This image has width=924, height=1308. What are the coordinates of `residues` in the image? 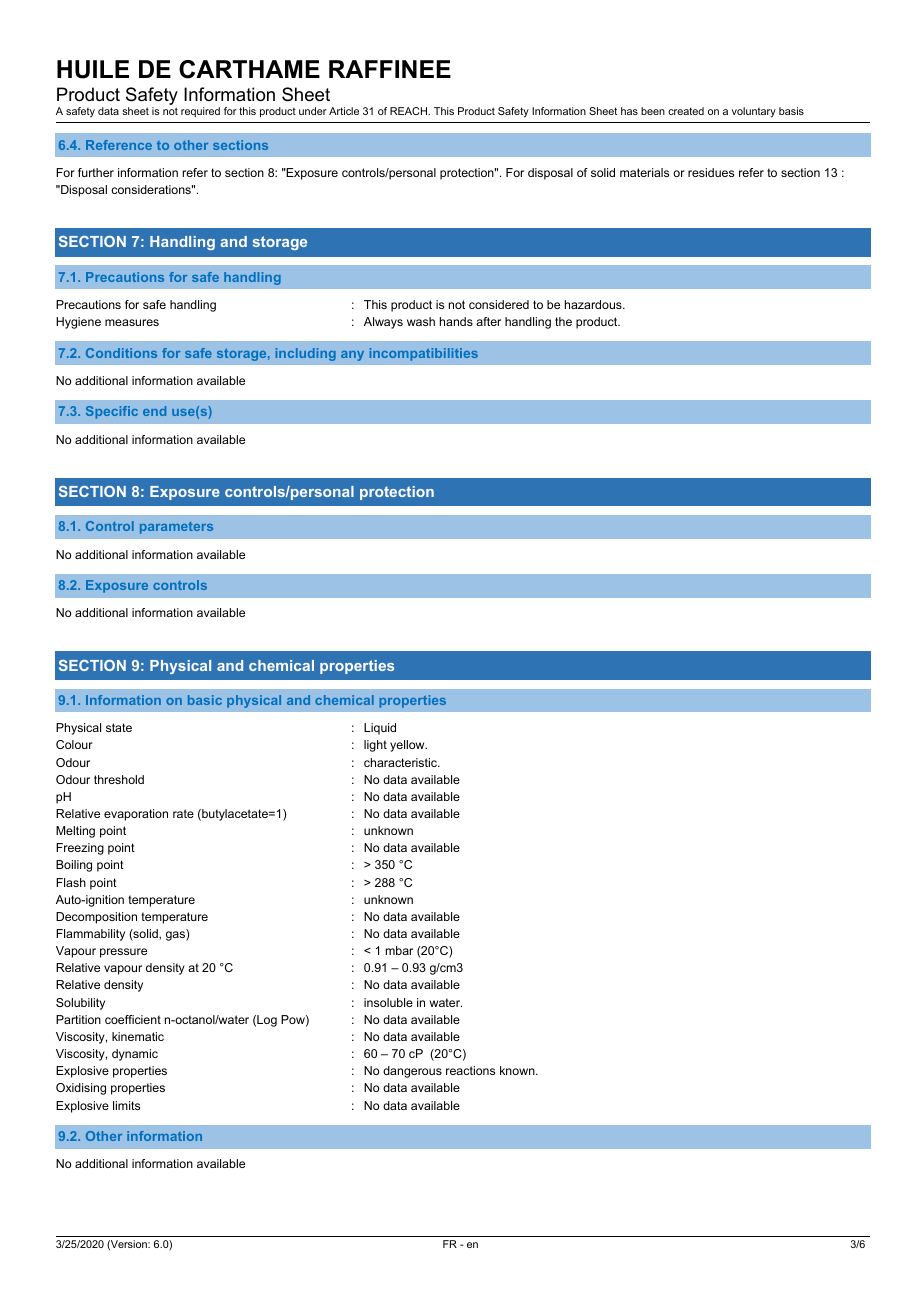 It's located at (711, 172).
